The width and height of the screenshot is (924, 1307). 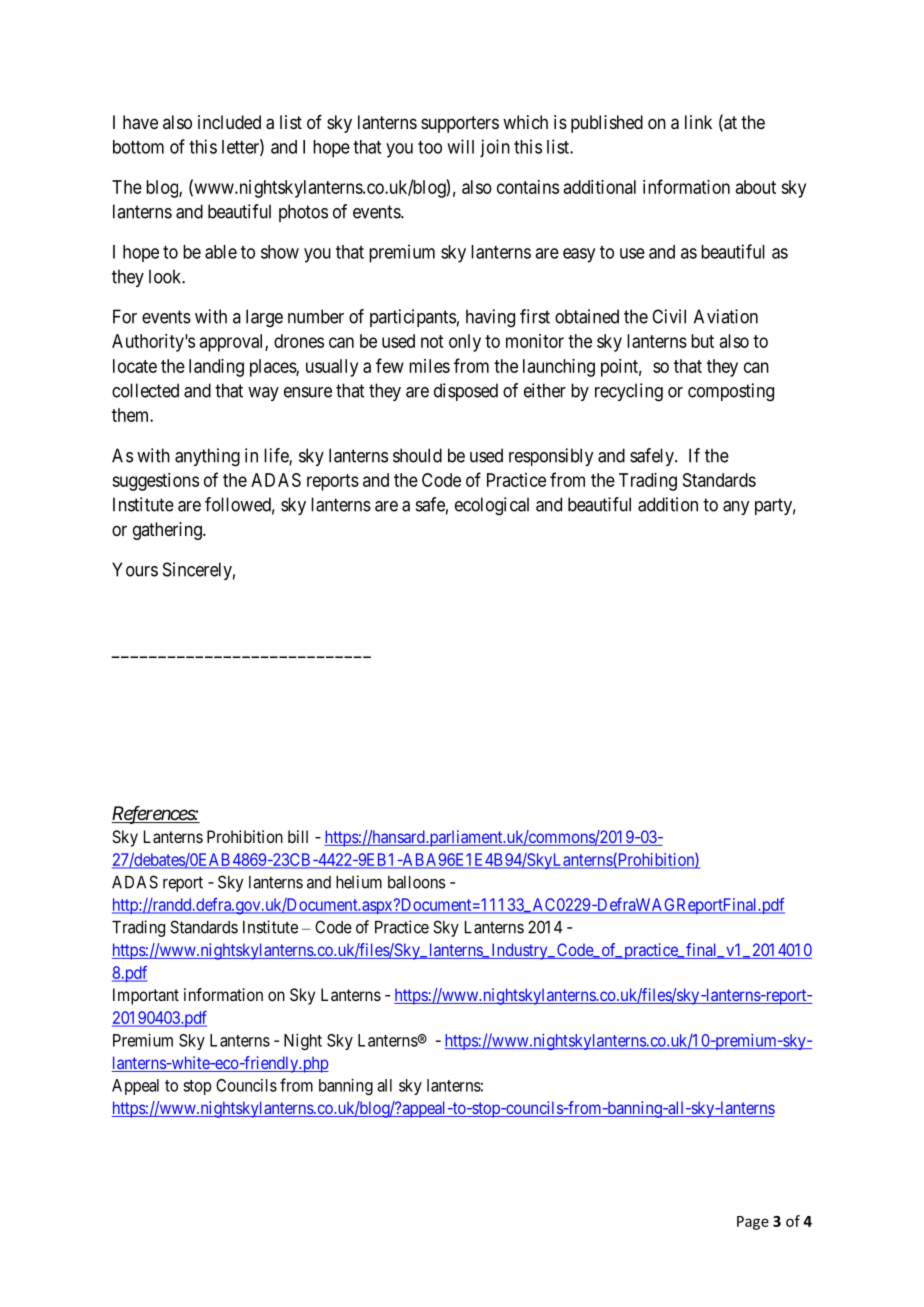 What do you see at coordinates (298, 836) in the screenshot?
I see `bill` at bounding box center [298, 836].
